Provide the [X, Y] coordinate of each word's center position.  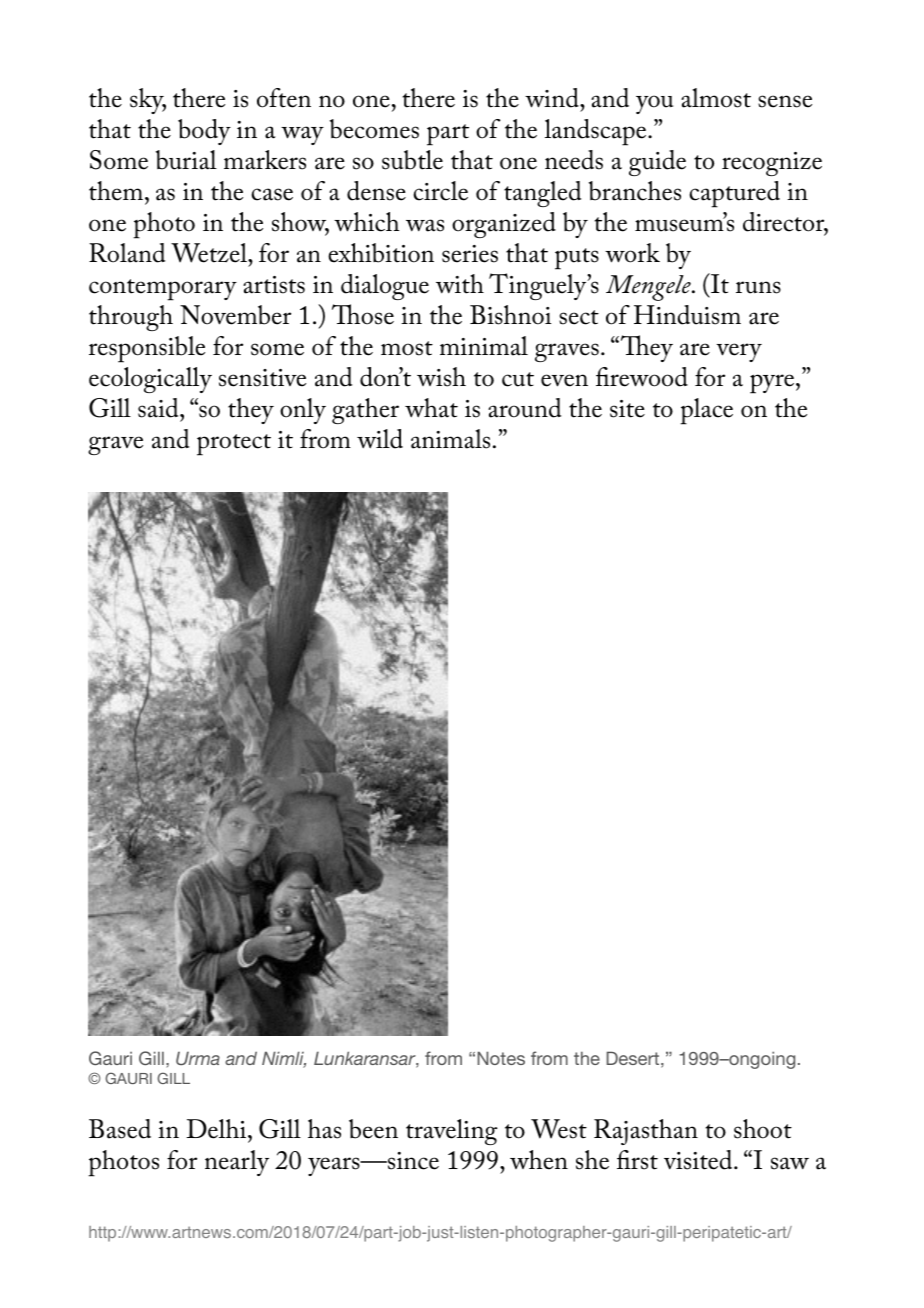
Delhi [217, 1129]
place [706, 411]
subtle [412, 160]
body [204, 132]
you [654, 104]
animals [450, 439]
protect [234, 445]
